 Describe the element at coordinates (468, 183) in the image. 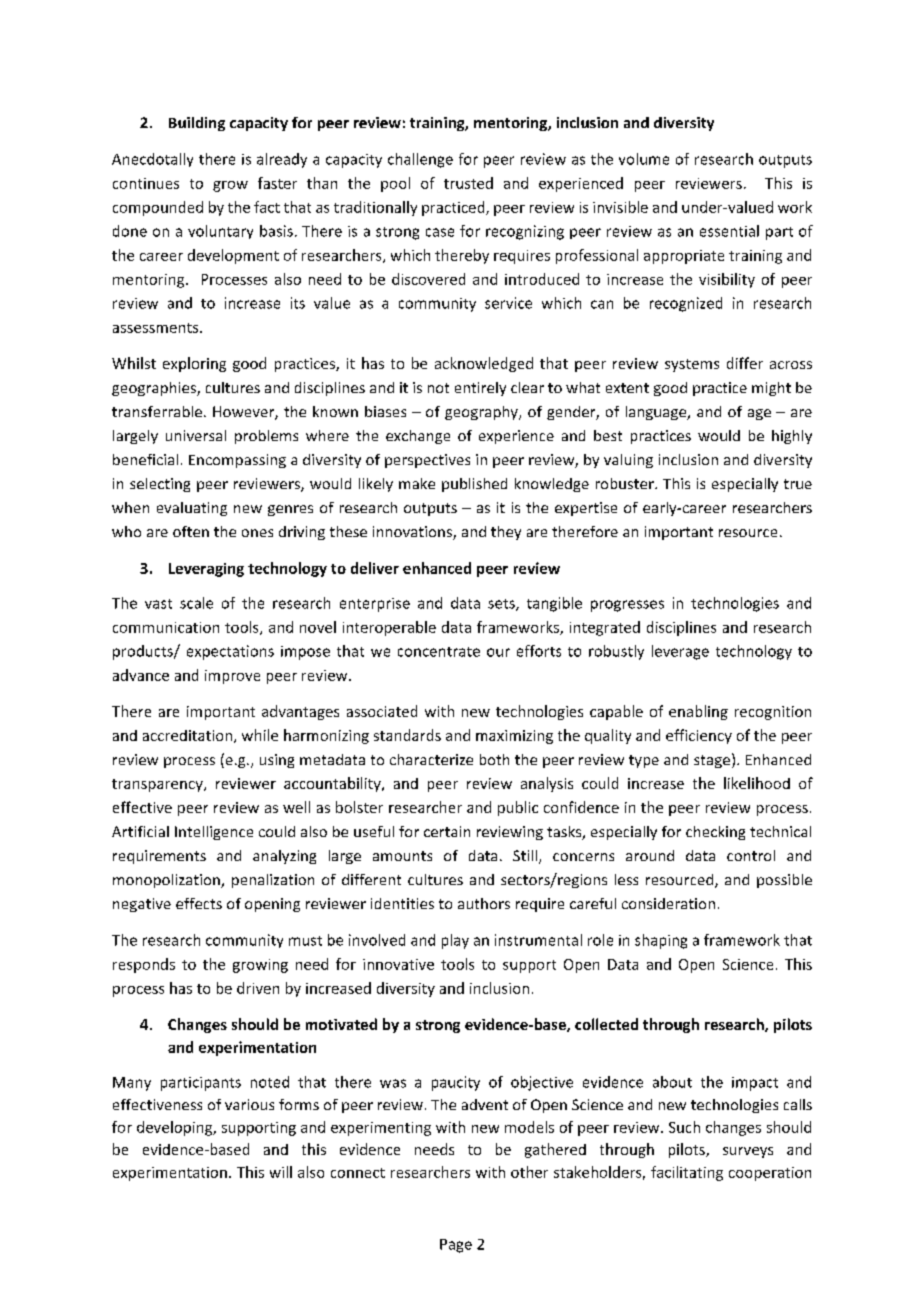

I see `trusted` at that location.
